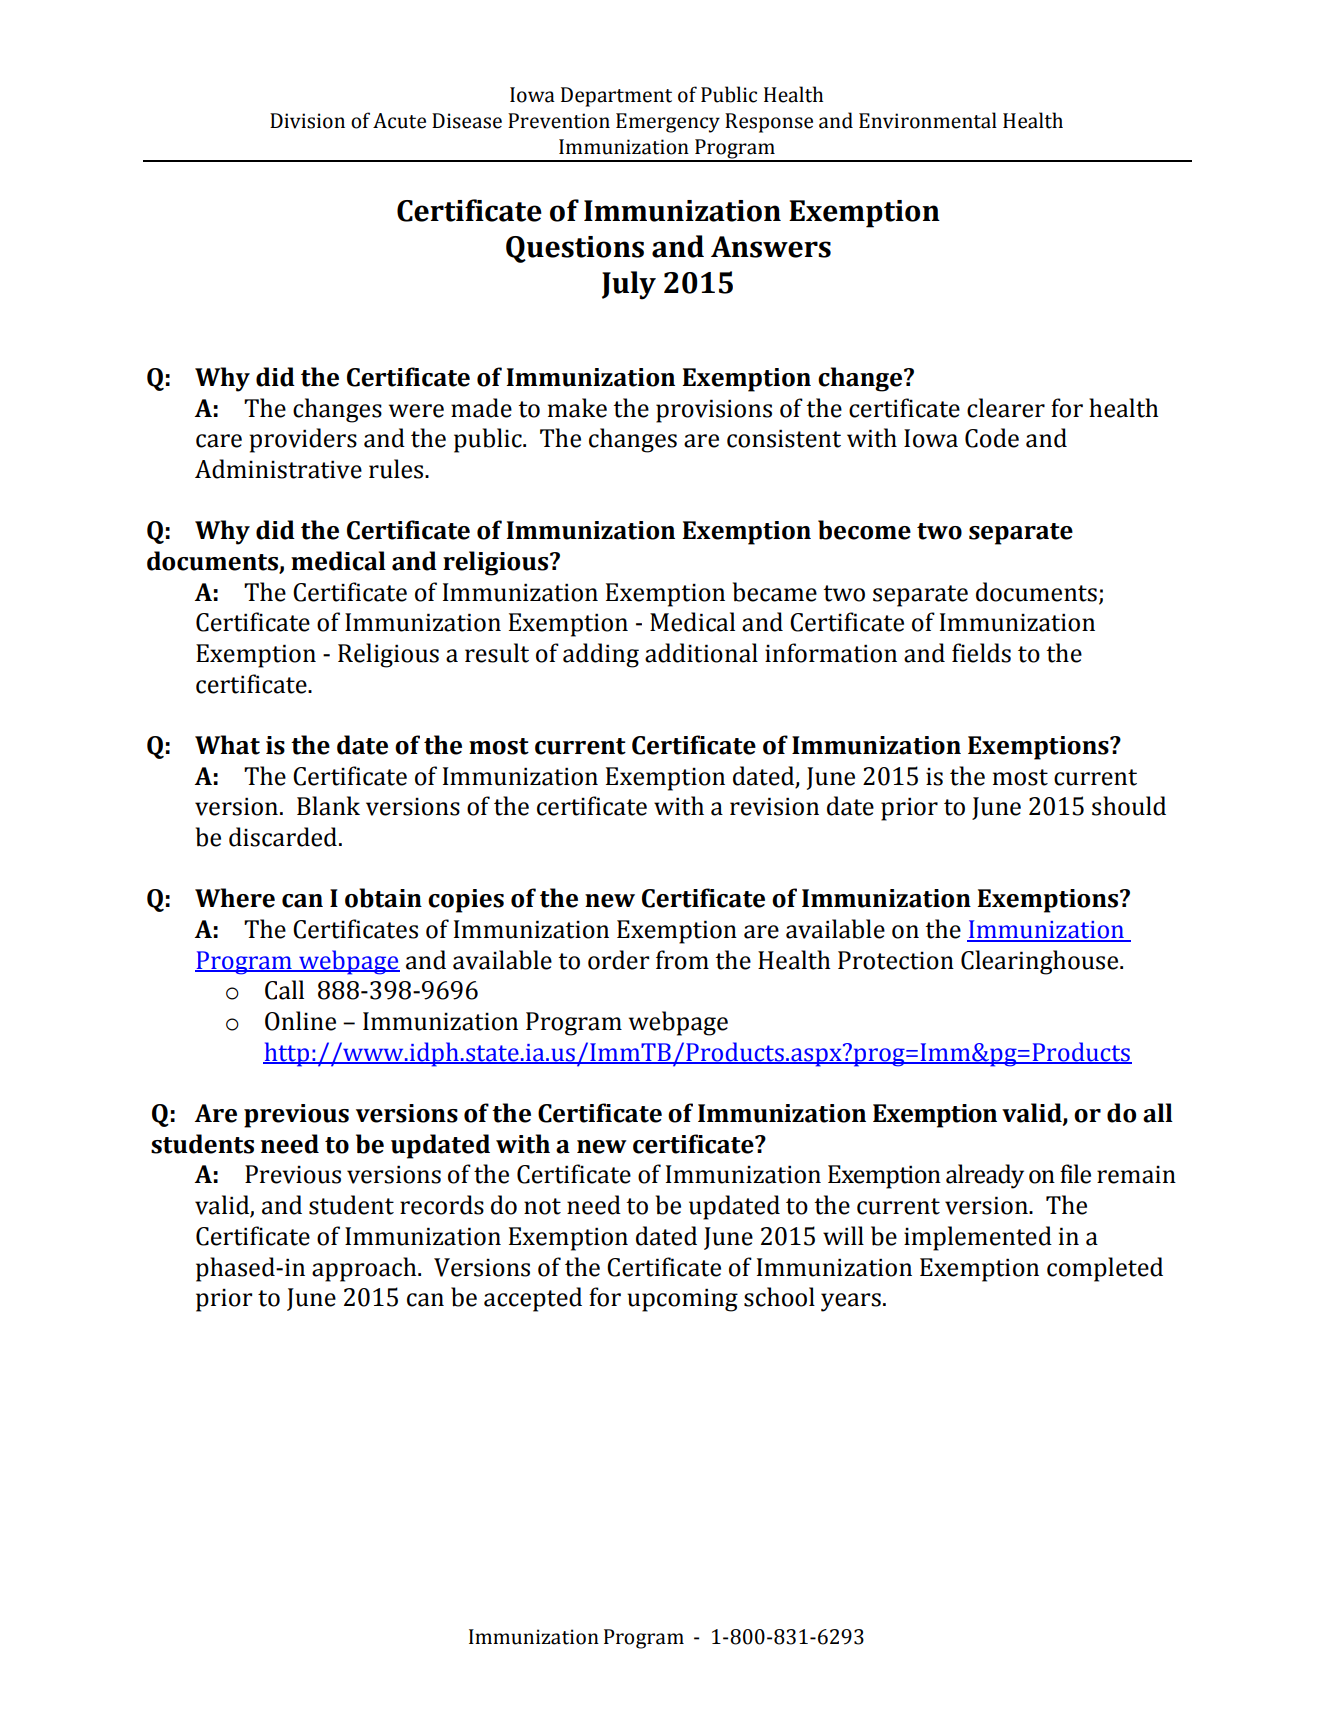  Describe the element at coordinates (701, 653) in the page. I see `additional` at that location.
